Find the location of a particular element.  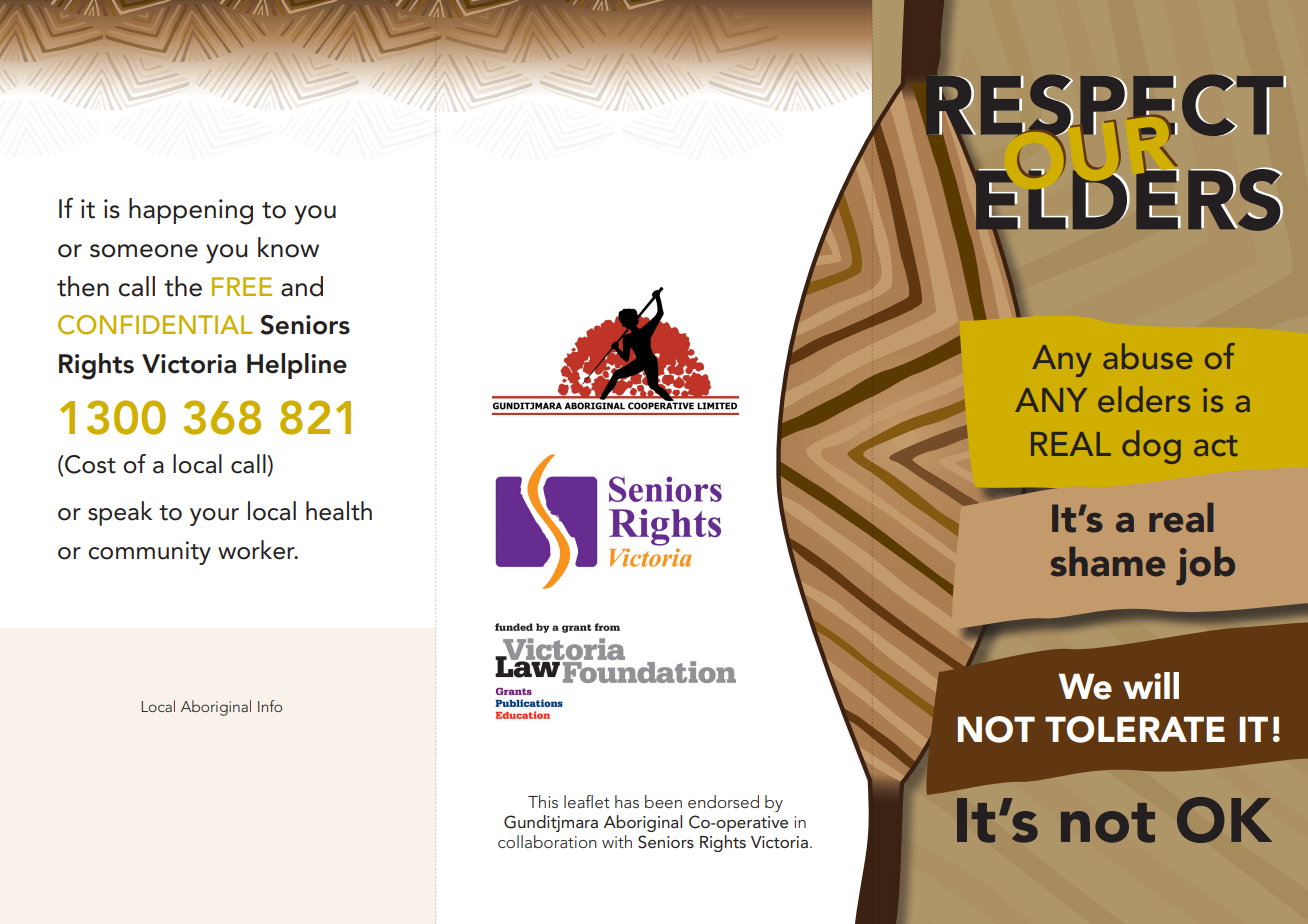

and is located at coordinates (302, 286).
